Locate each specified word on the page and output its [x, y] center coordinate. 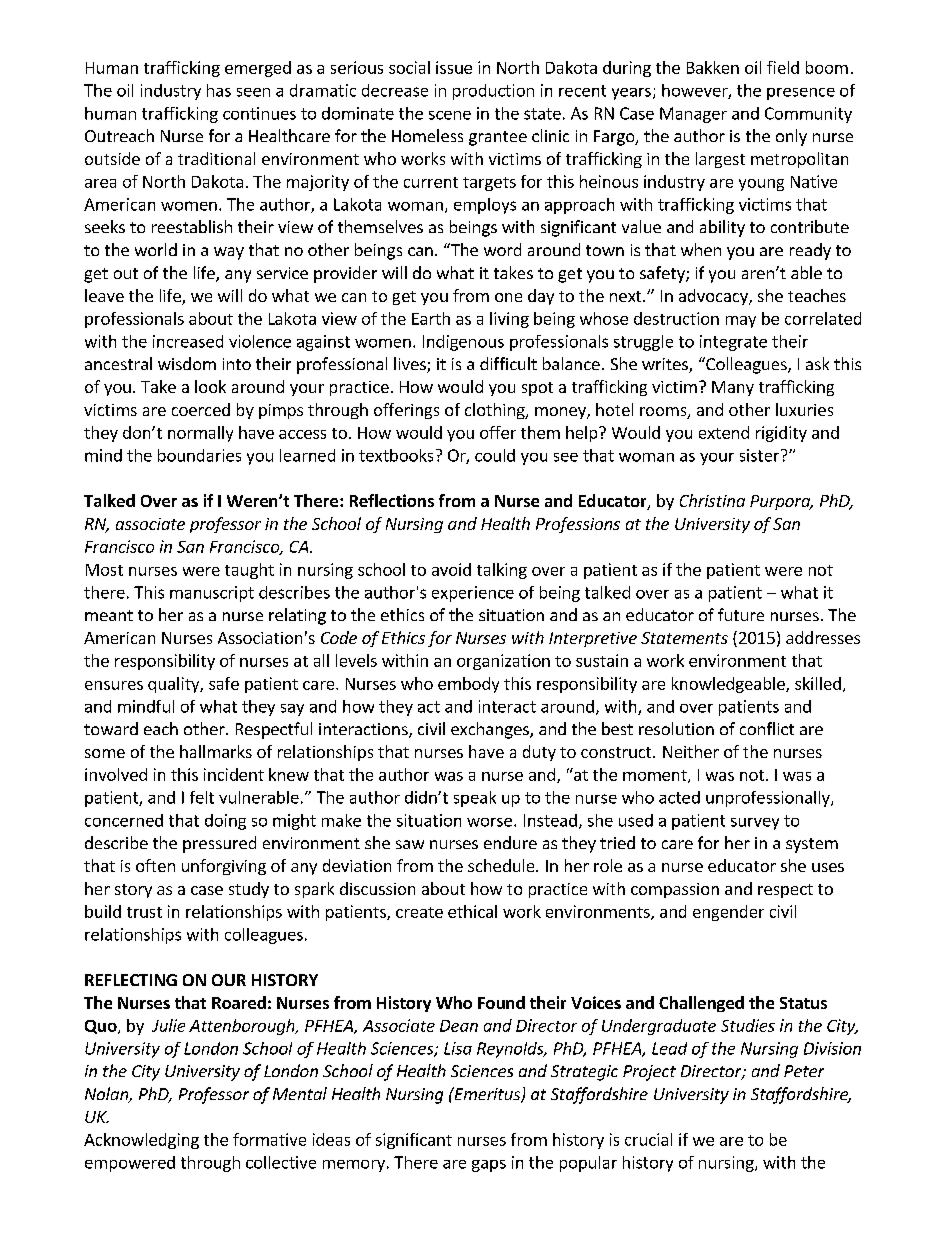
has [219, 90]
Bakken [713, 67]
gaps [489, 1166]
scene [450, 115]
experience [473, 594]
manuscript [212, 594]
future [741, 614]
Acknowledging [141, 1141]
